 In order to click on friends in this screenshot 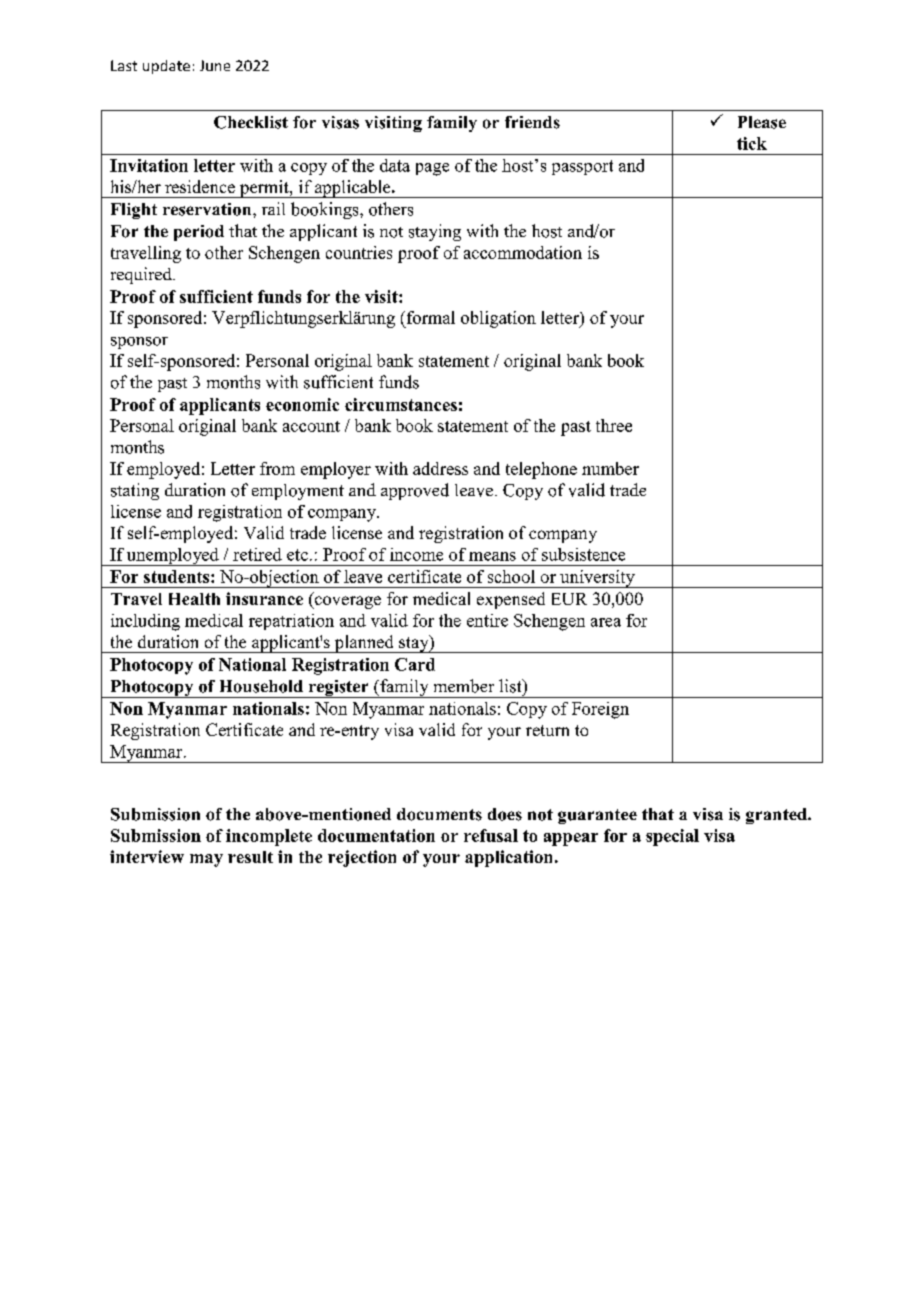, I will do `click(532, 122)`.
